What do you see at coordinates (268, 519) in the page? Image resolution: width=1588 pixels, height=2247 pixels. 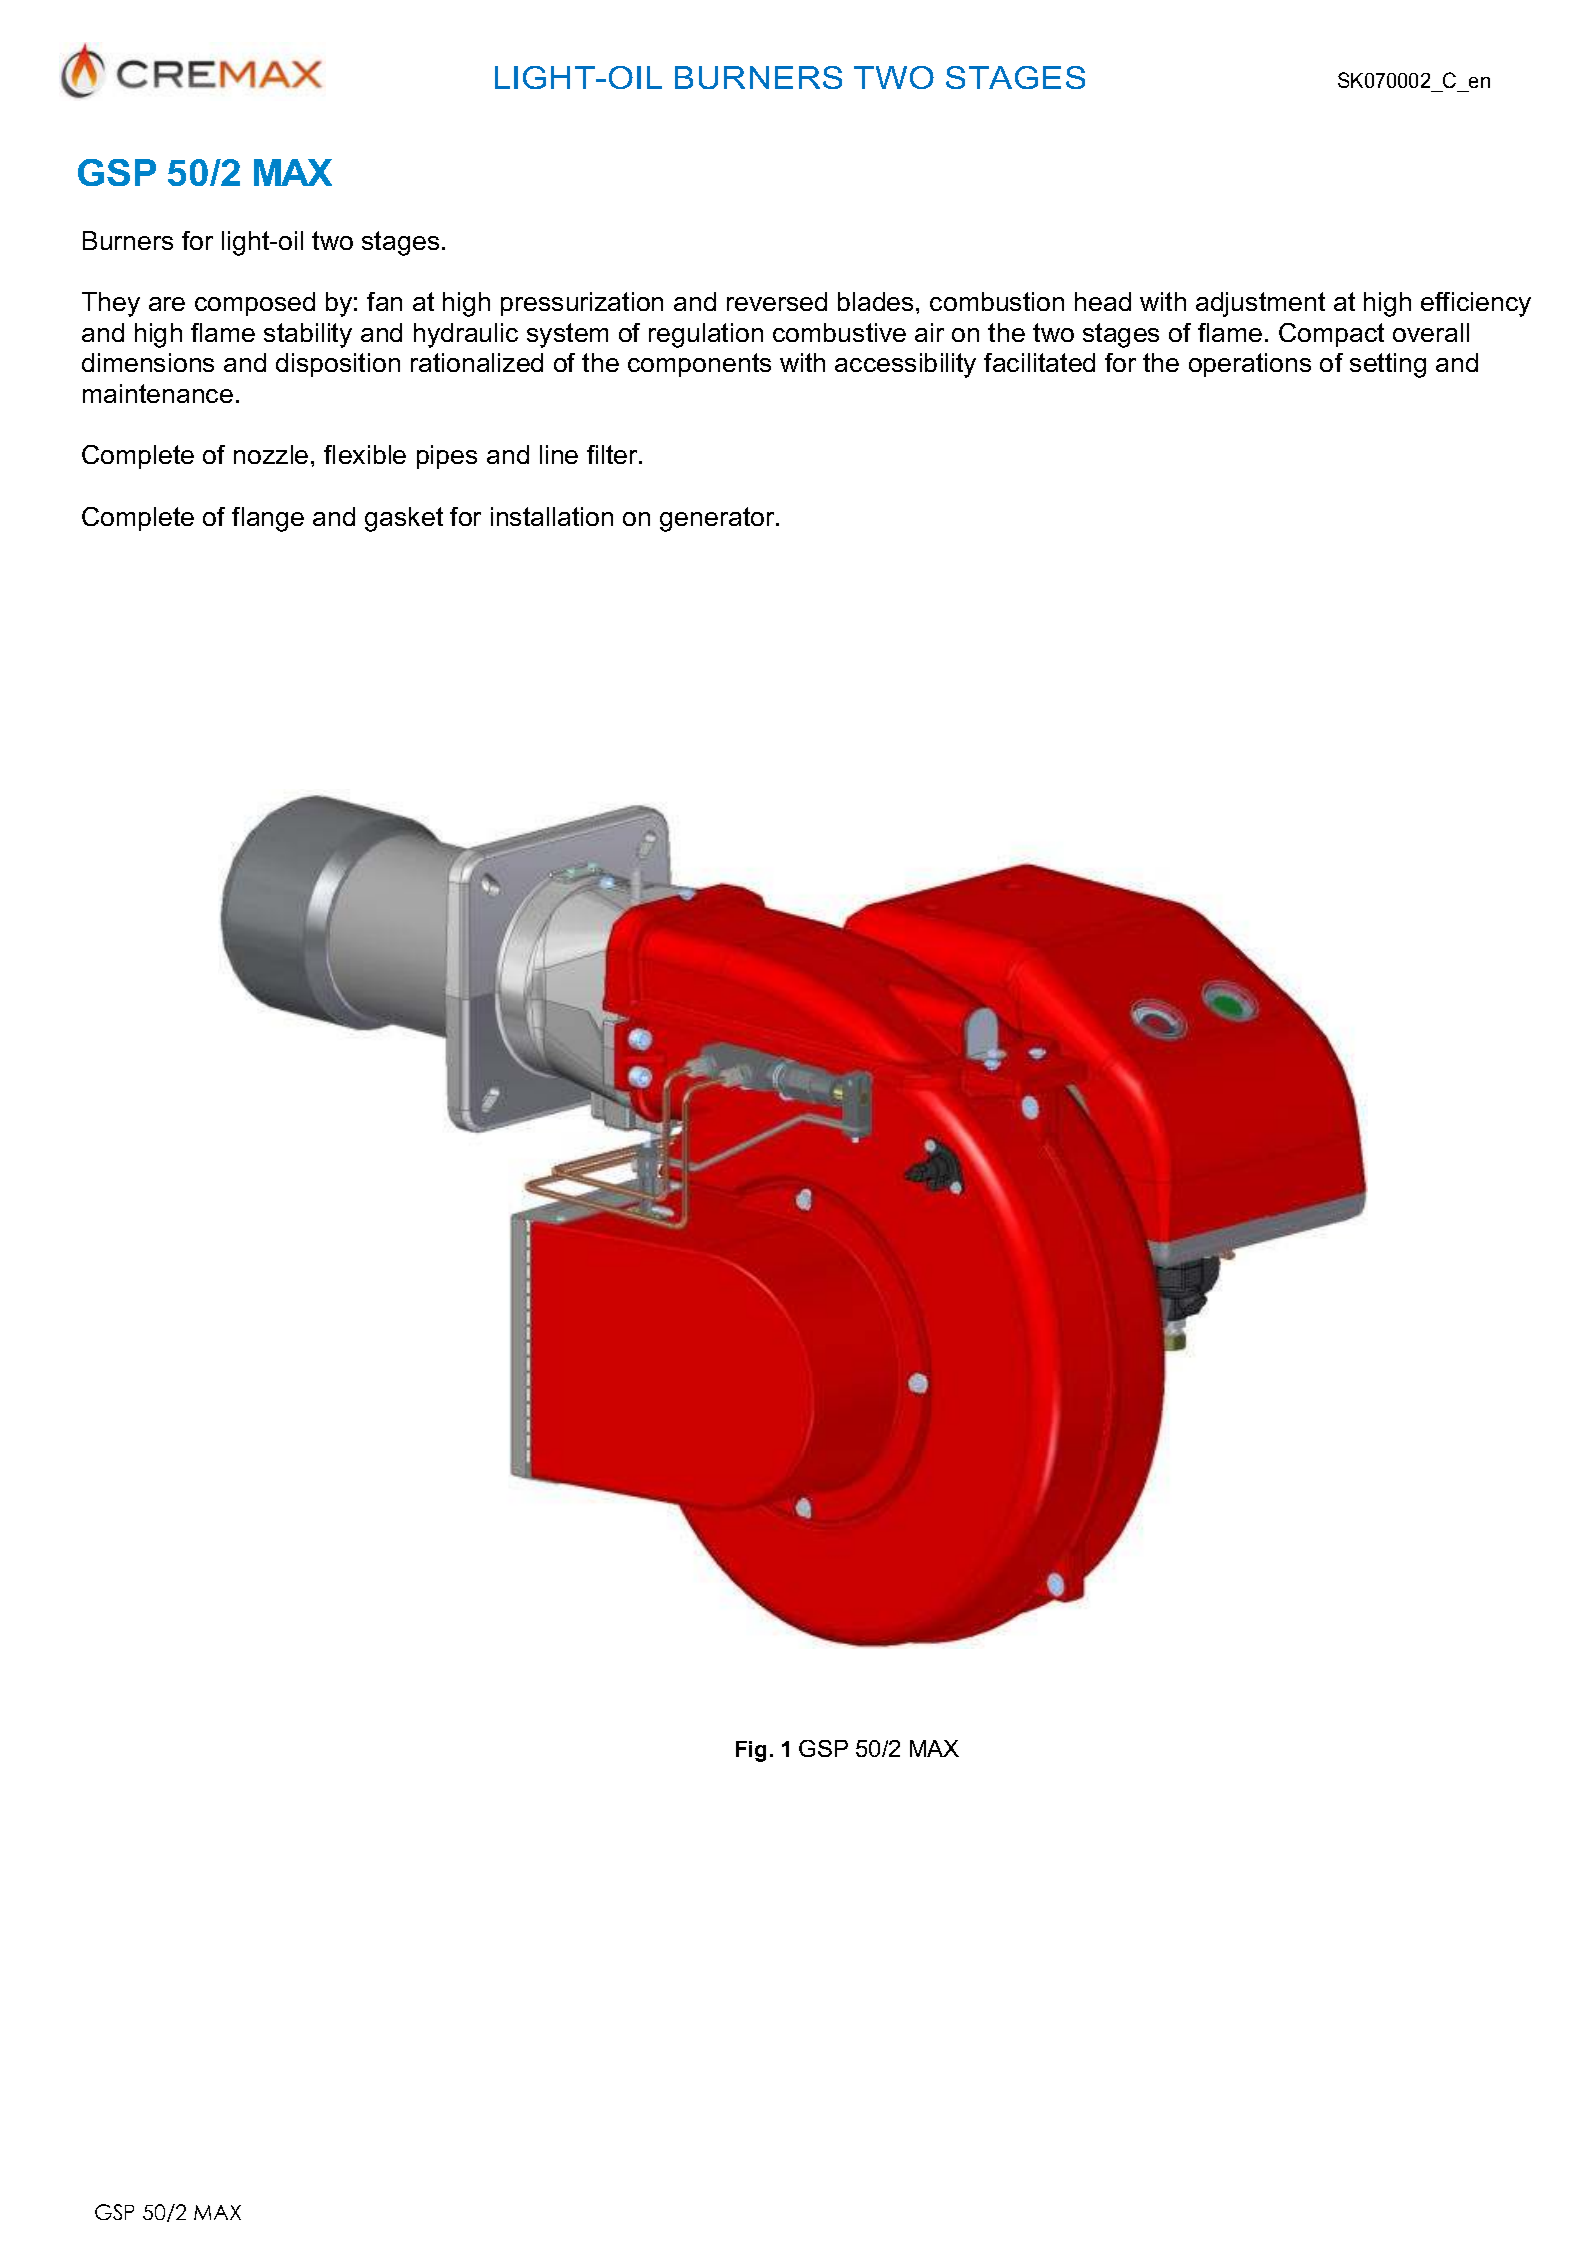 I see `flange` at bounding box center [268, 519].
